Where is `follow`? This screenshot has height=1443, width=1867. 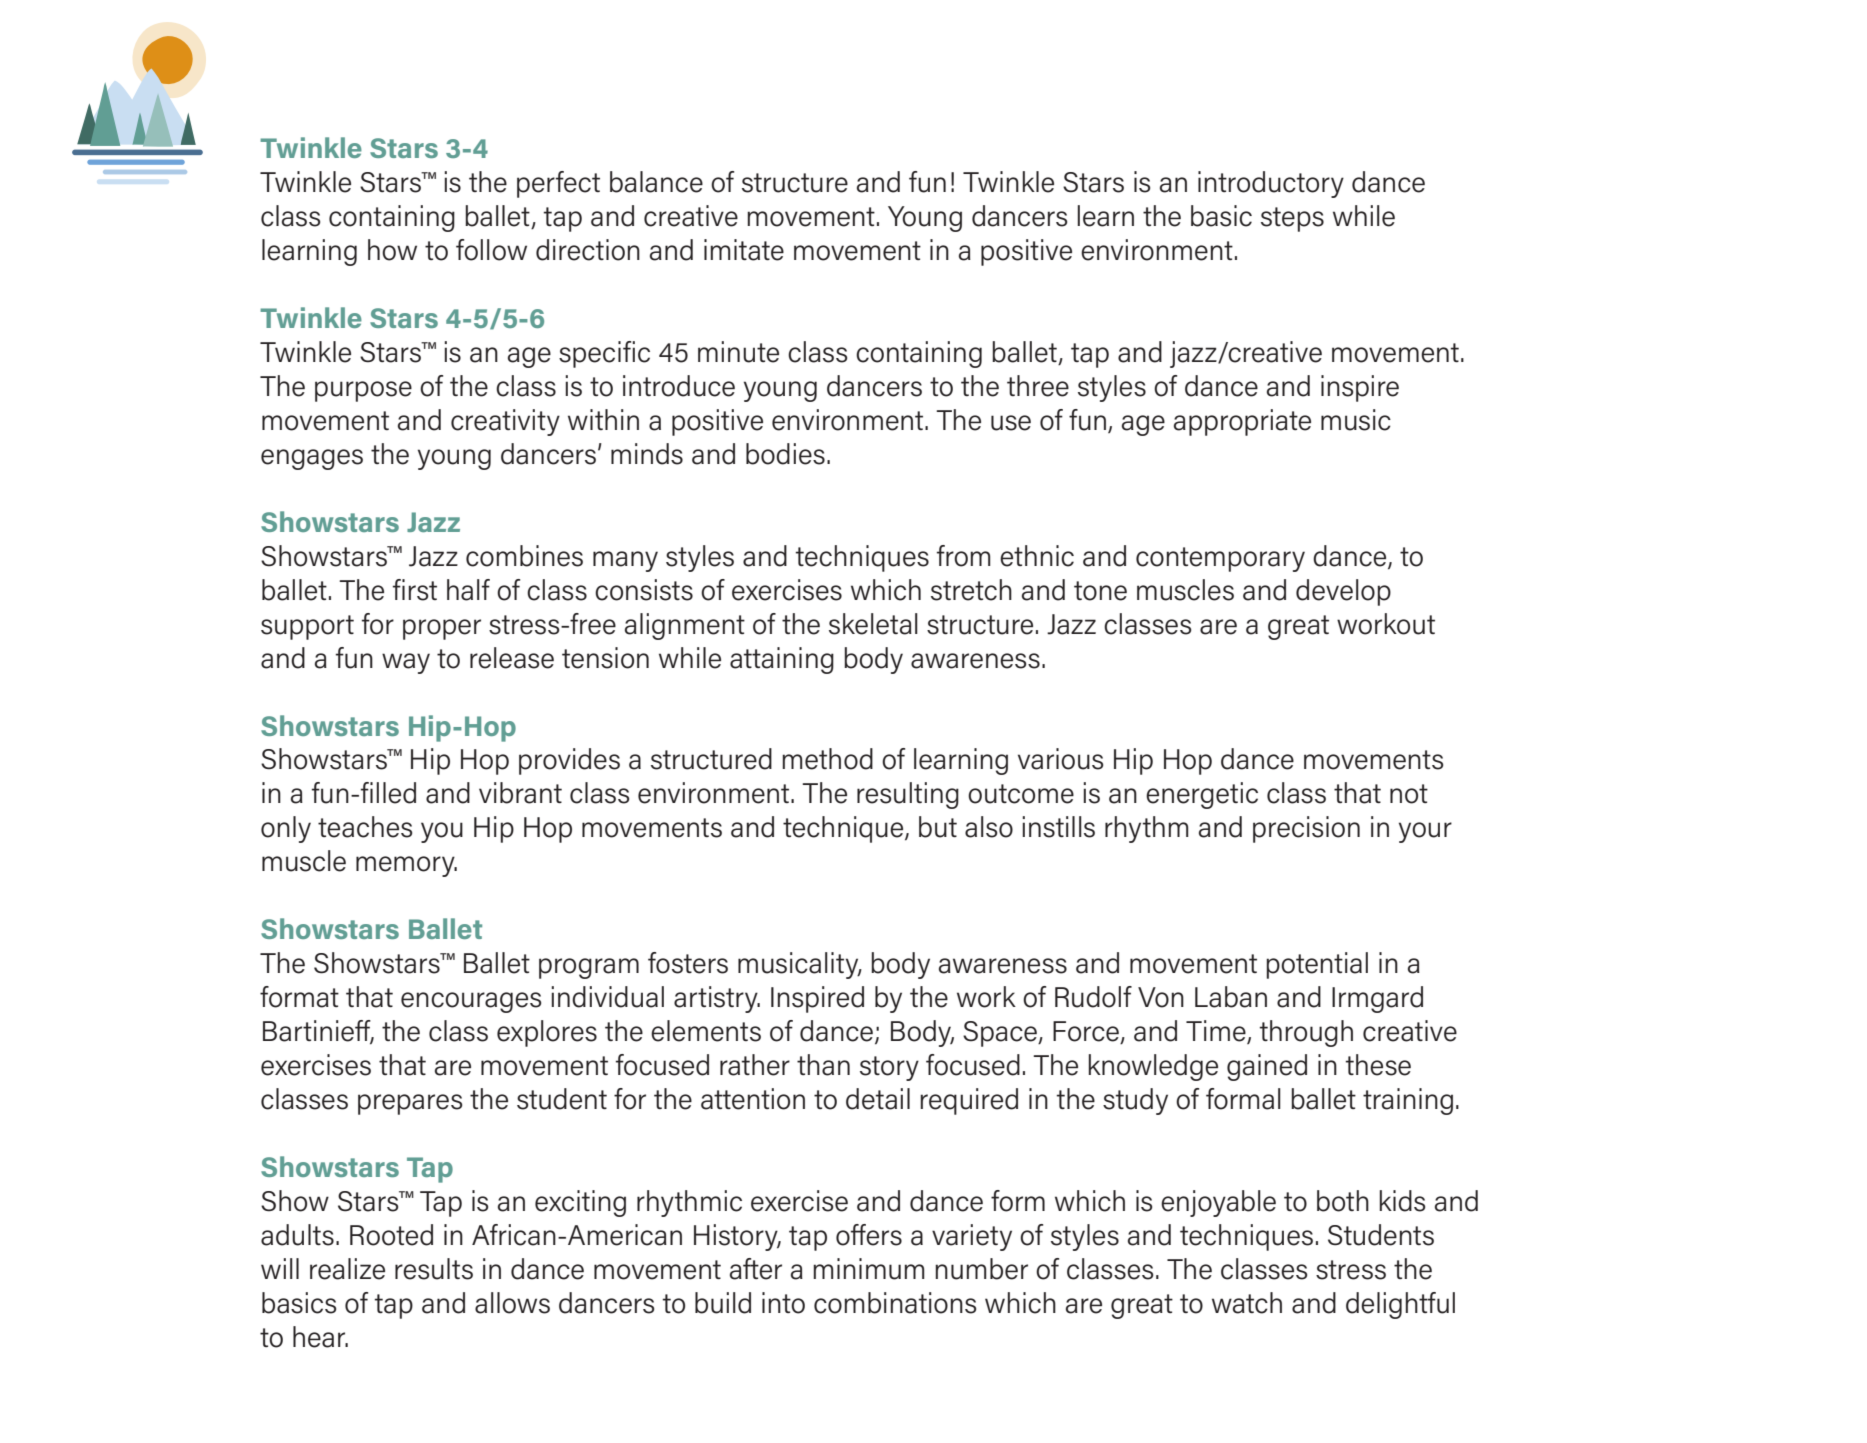
follow is located at coordinates (491, 250).
